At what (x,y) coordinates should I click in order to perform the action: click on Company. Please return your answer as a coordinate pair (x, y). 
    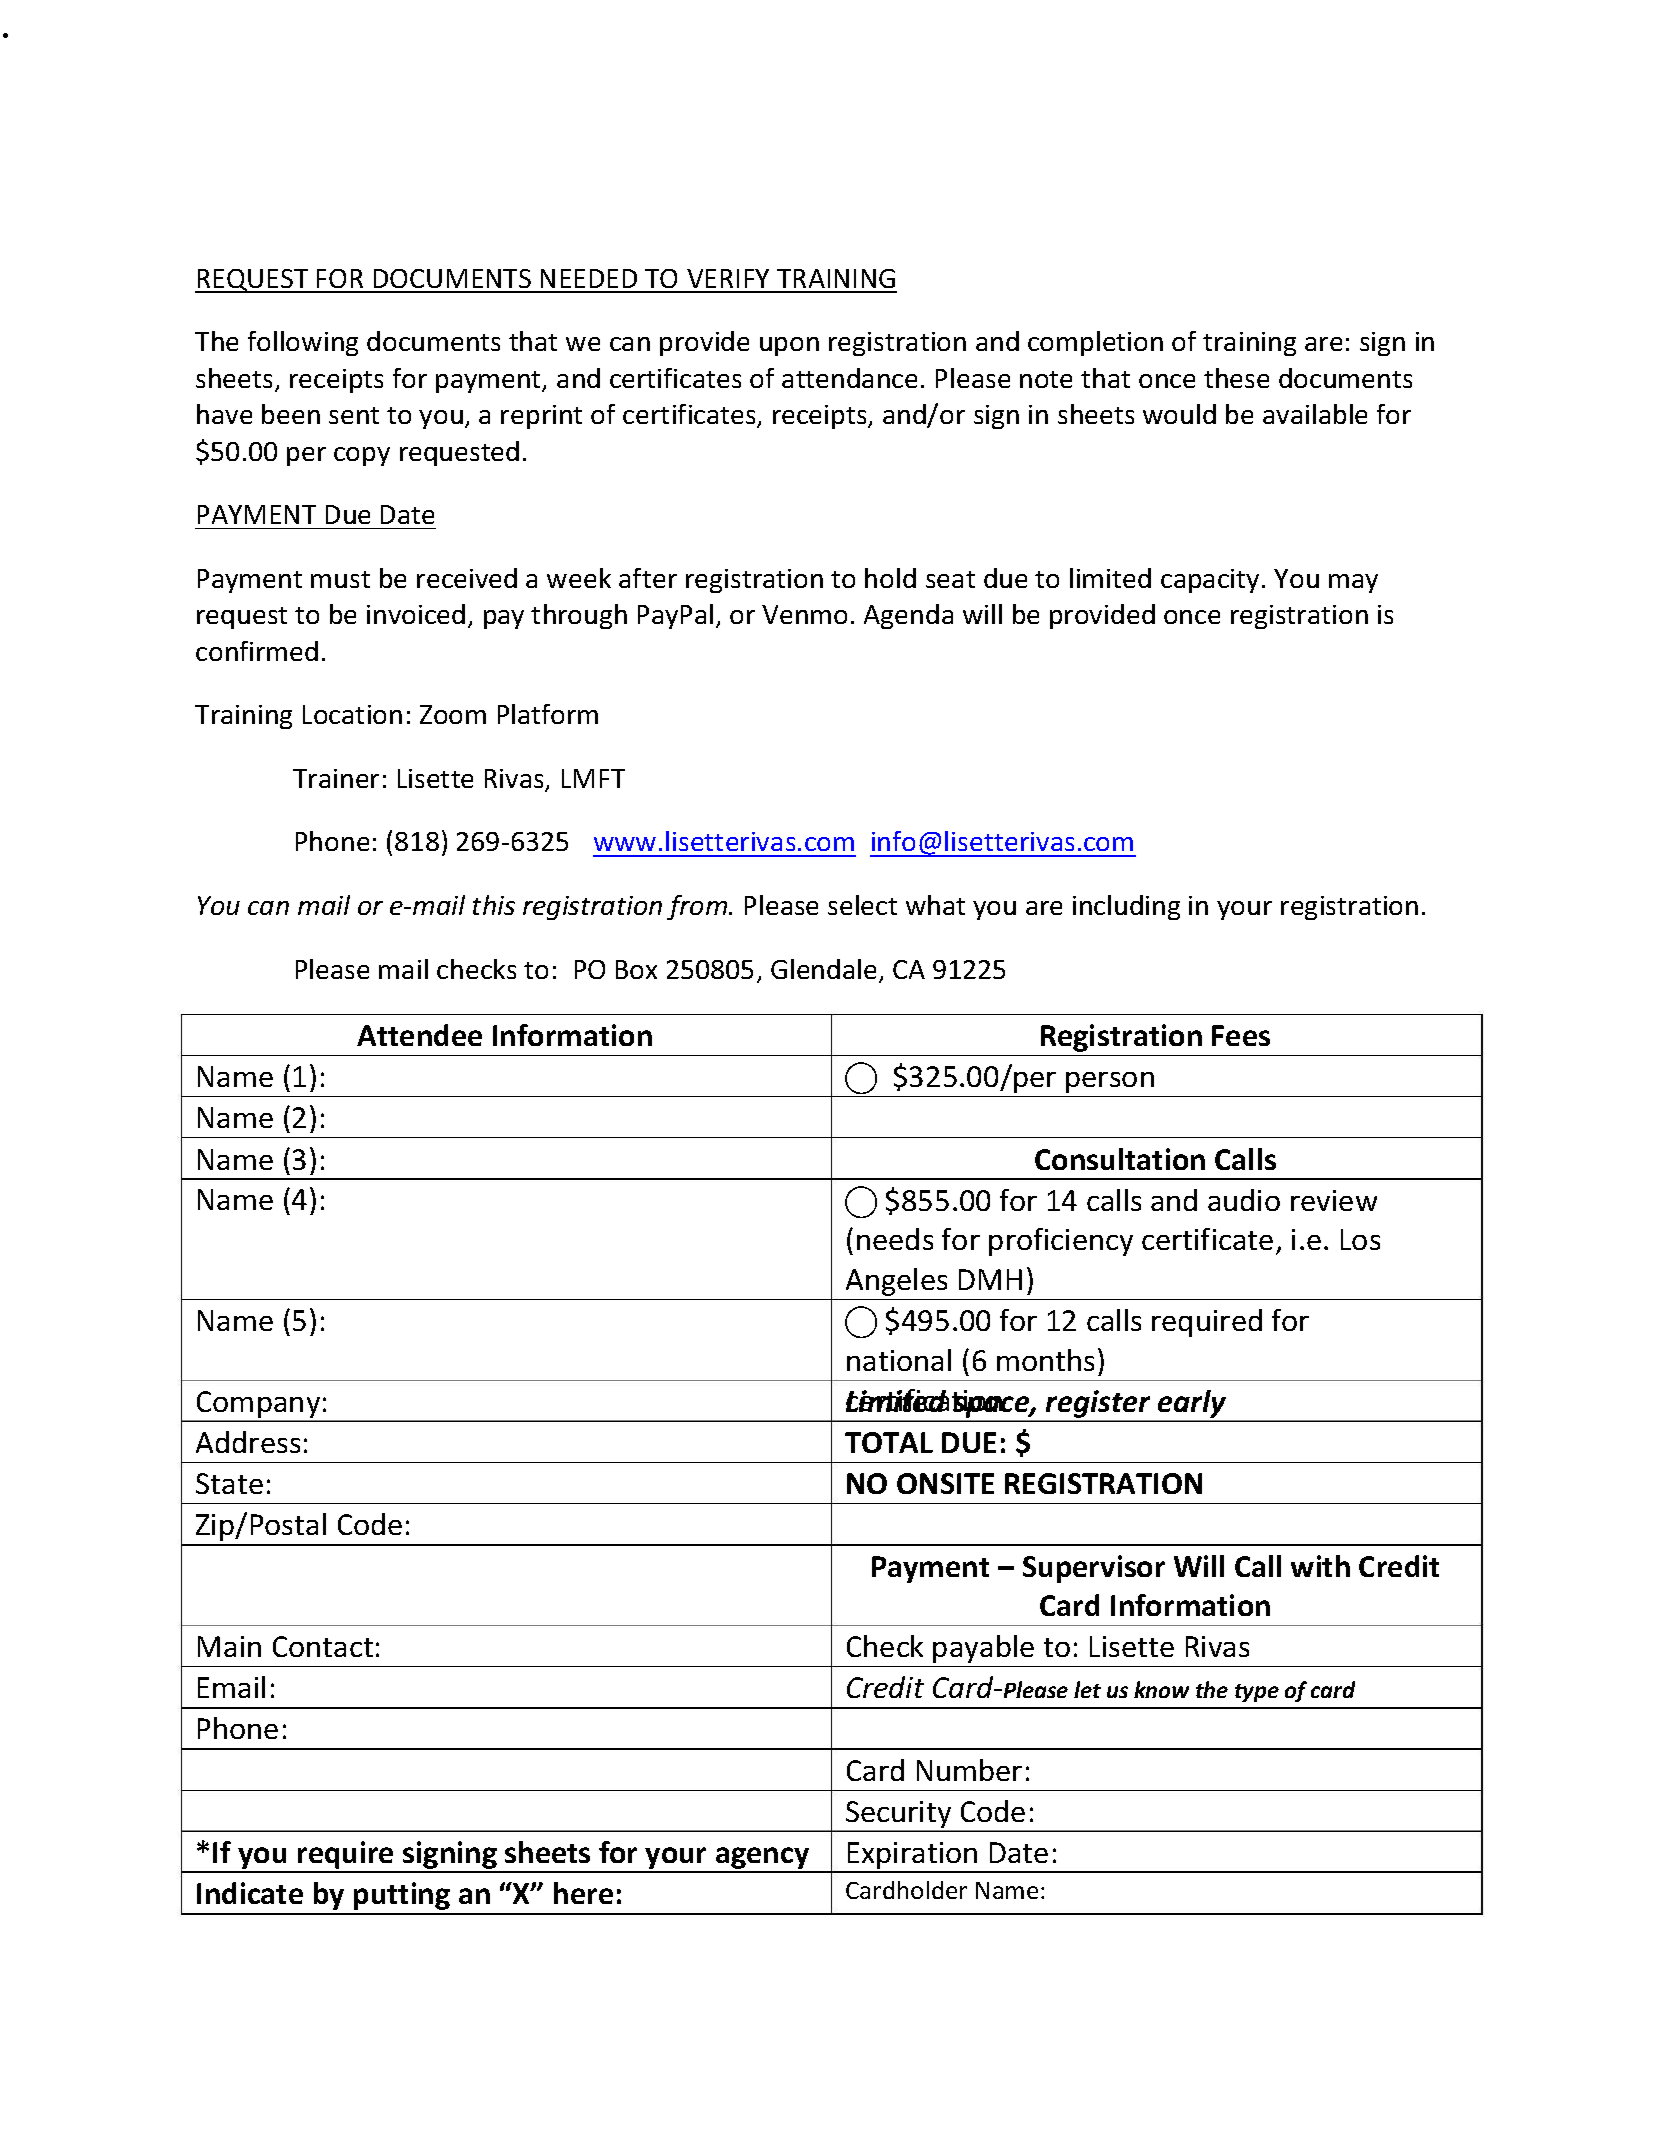
    Looking at the image, I should click on (259, 1406).
